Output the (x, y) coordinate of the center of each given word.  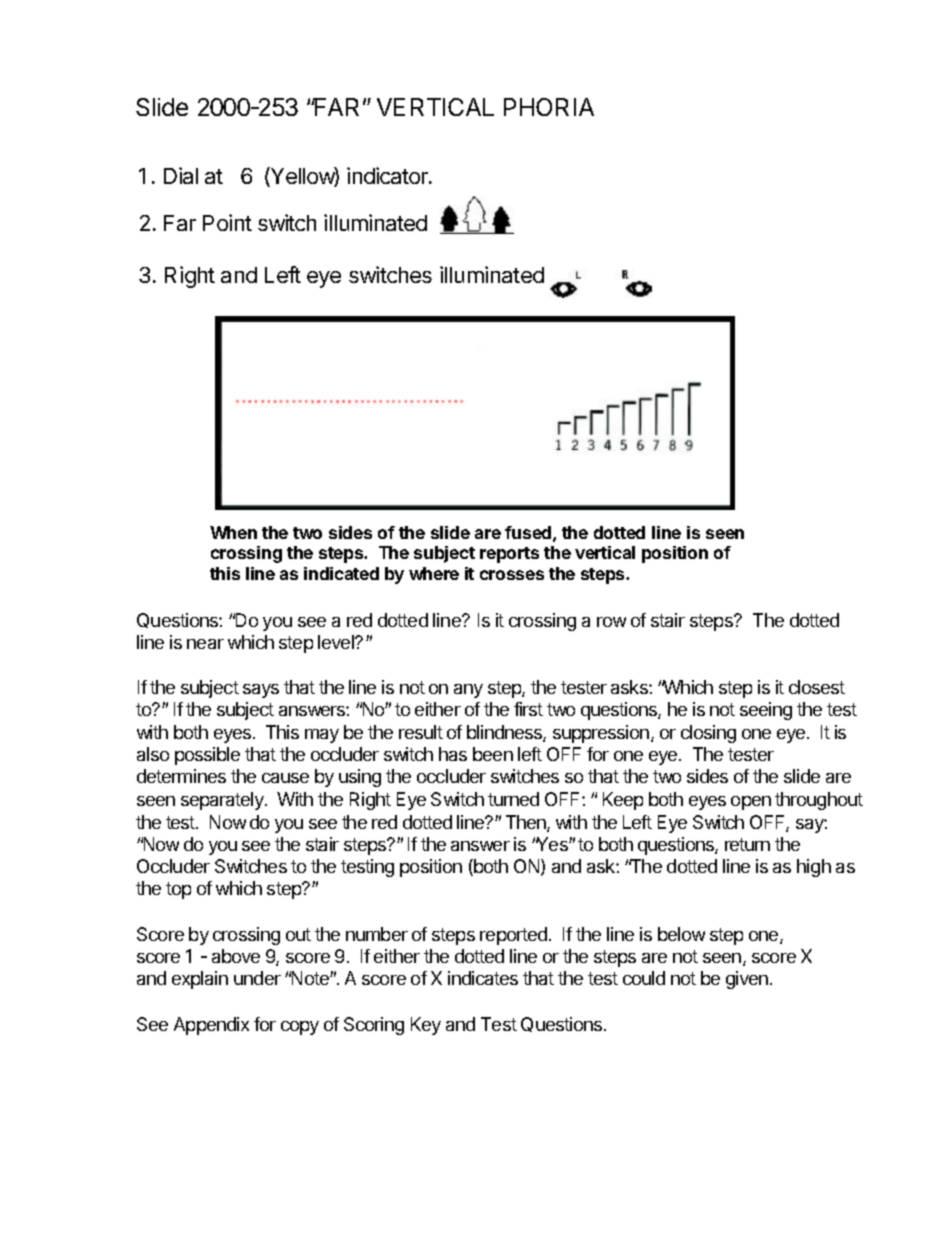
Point (227, 222)
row (611, 622)
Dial (181, 175)
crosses (512, 575)
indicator (388, 175)
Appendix (211, 1026)
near (205, 644)
